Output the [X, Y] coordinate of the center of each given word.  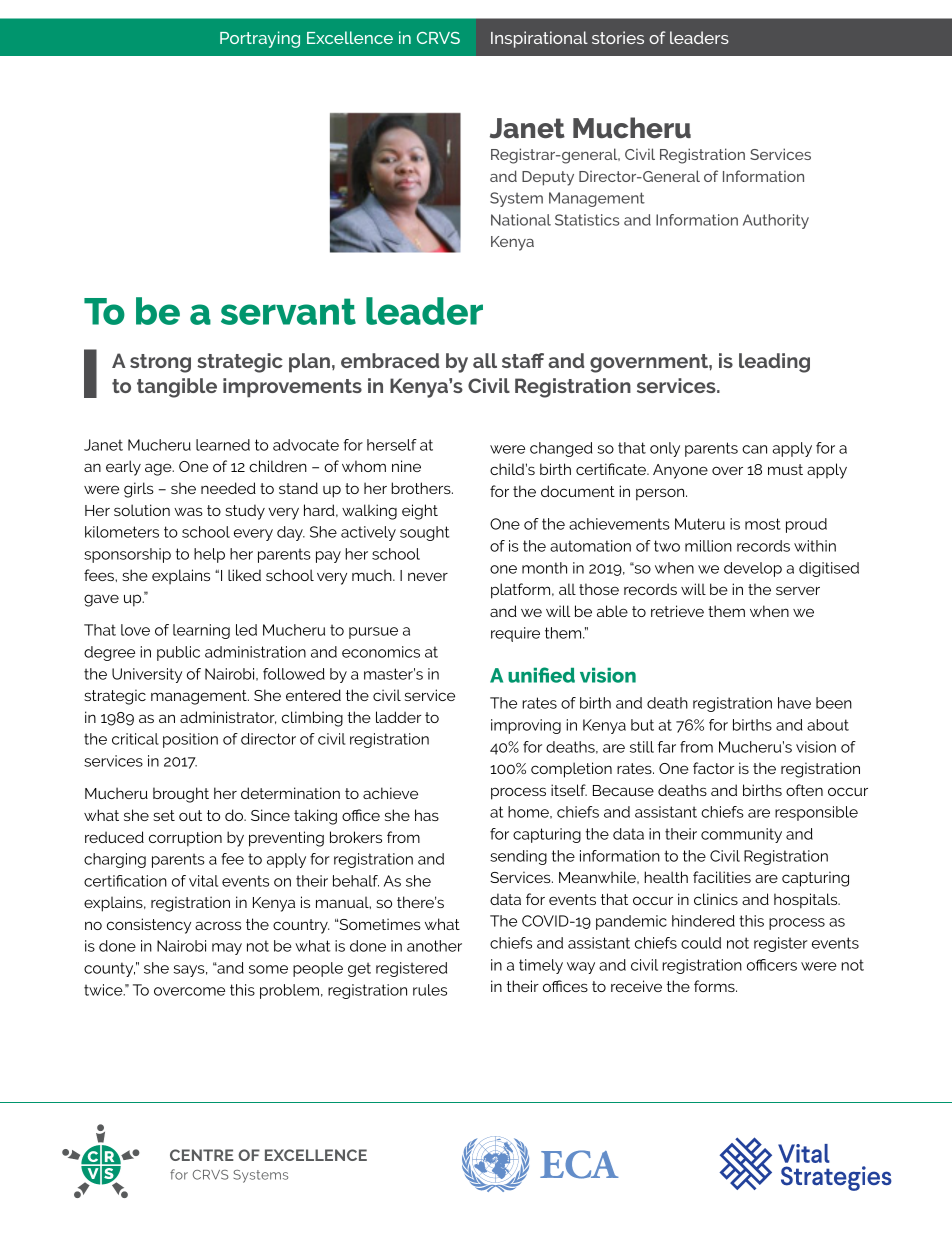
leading [774, 363]
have [794, 703]
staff [523, 360]
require [515, 634]
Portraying [260, 39]
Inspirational [539, 39]
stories [618, 37]
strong [160, 363]
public [178, 653]
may [227, 949]
